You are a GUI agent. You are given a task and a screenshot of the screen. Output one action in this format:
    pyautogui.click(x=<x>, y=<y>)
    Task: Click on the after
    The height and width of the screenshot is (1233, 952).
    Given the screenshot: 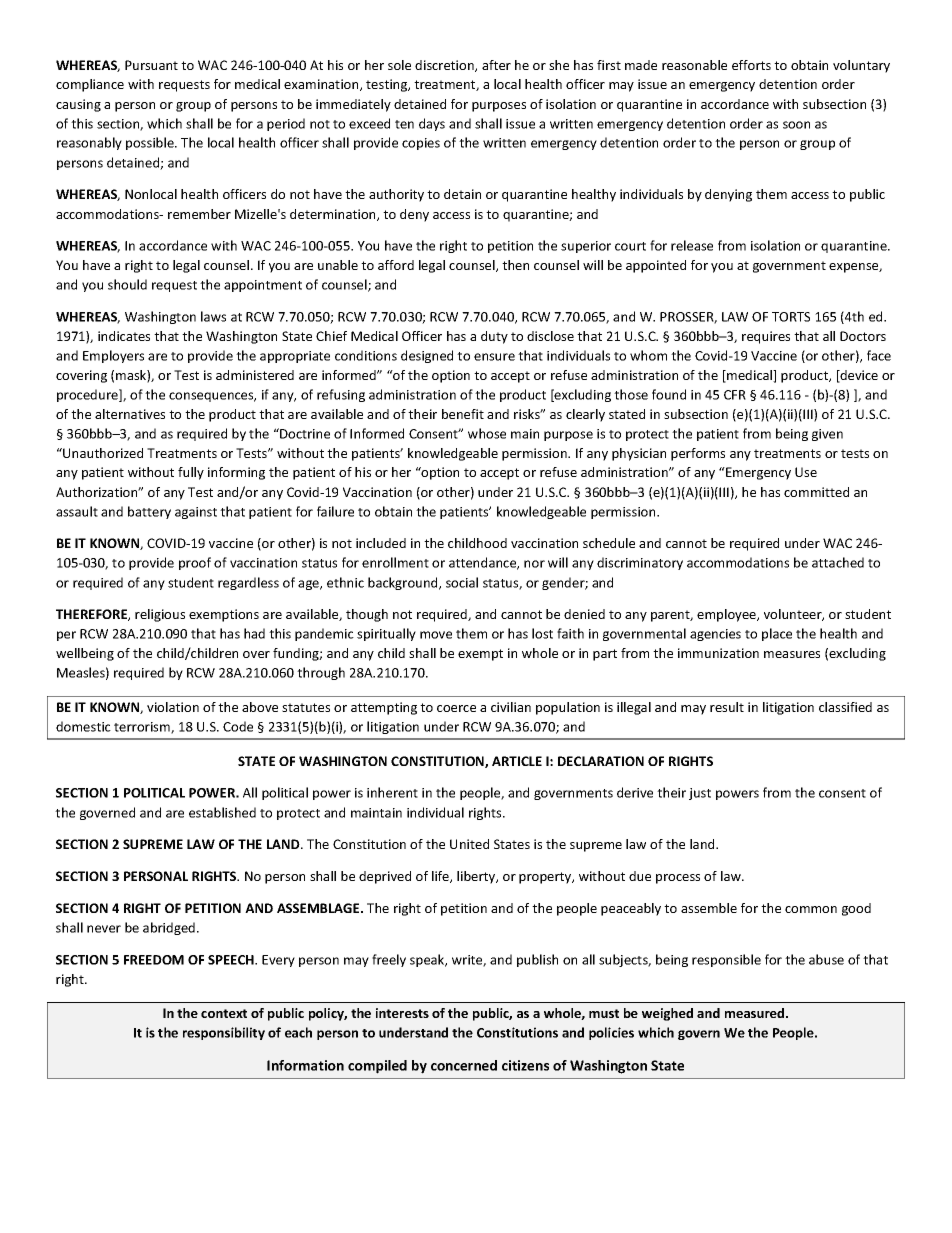 What is the action you would take?
    pyautogui.click(x=496, y=65)
